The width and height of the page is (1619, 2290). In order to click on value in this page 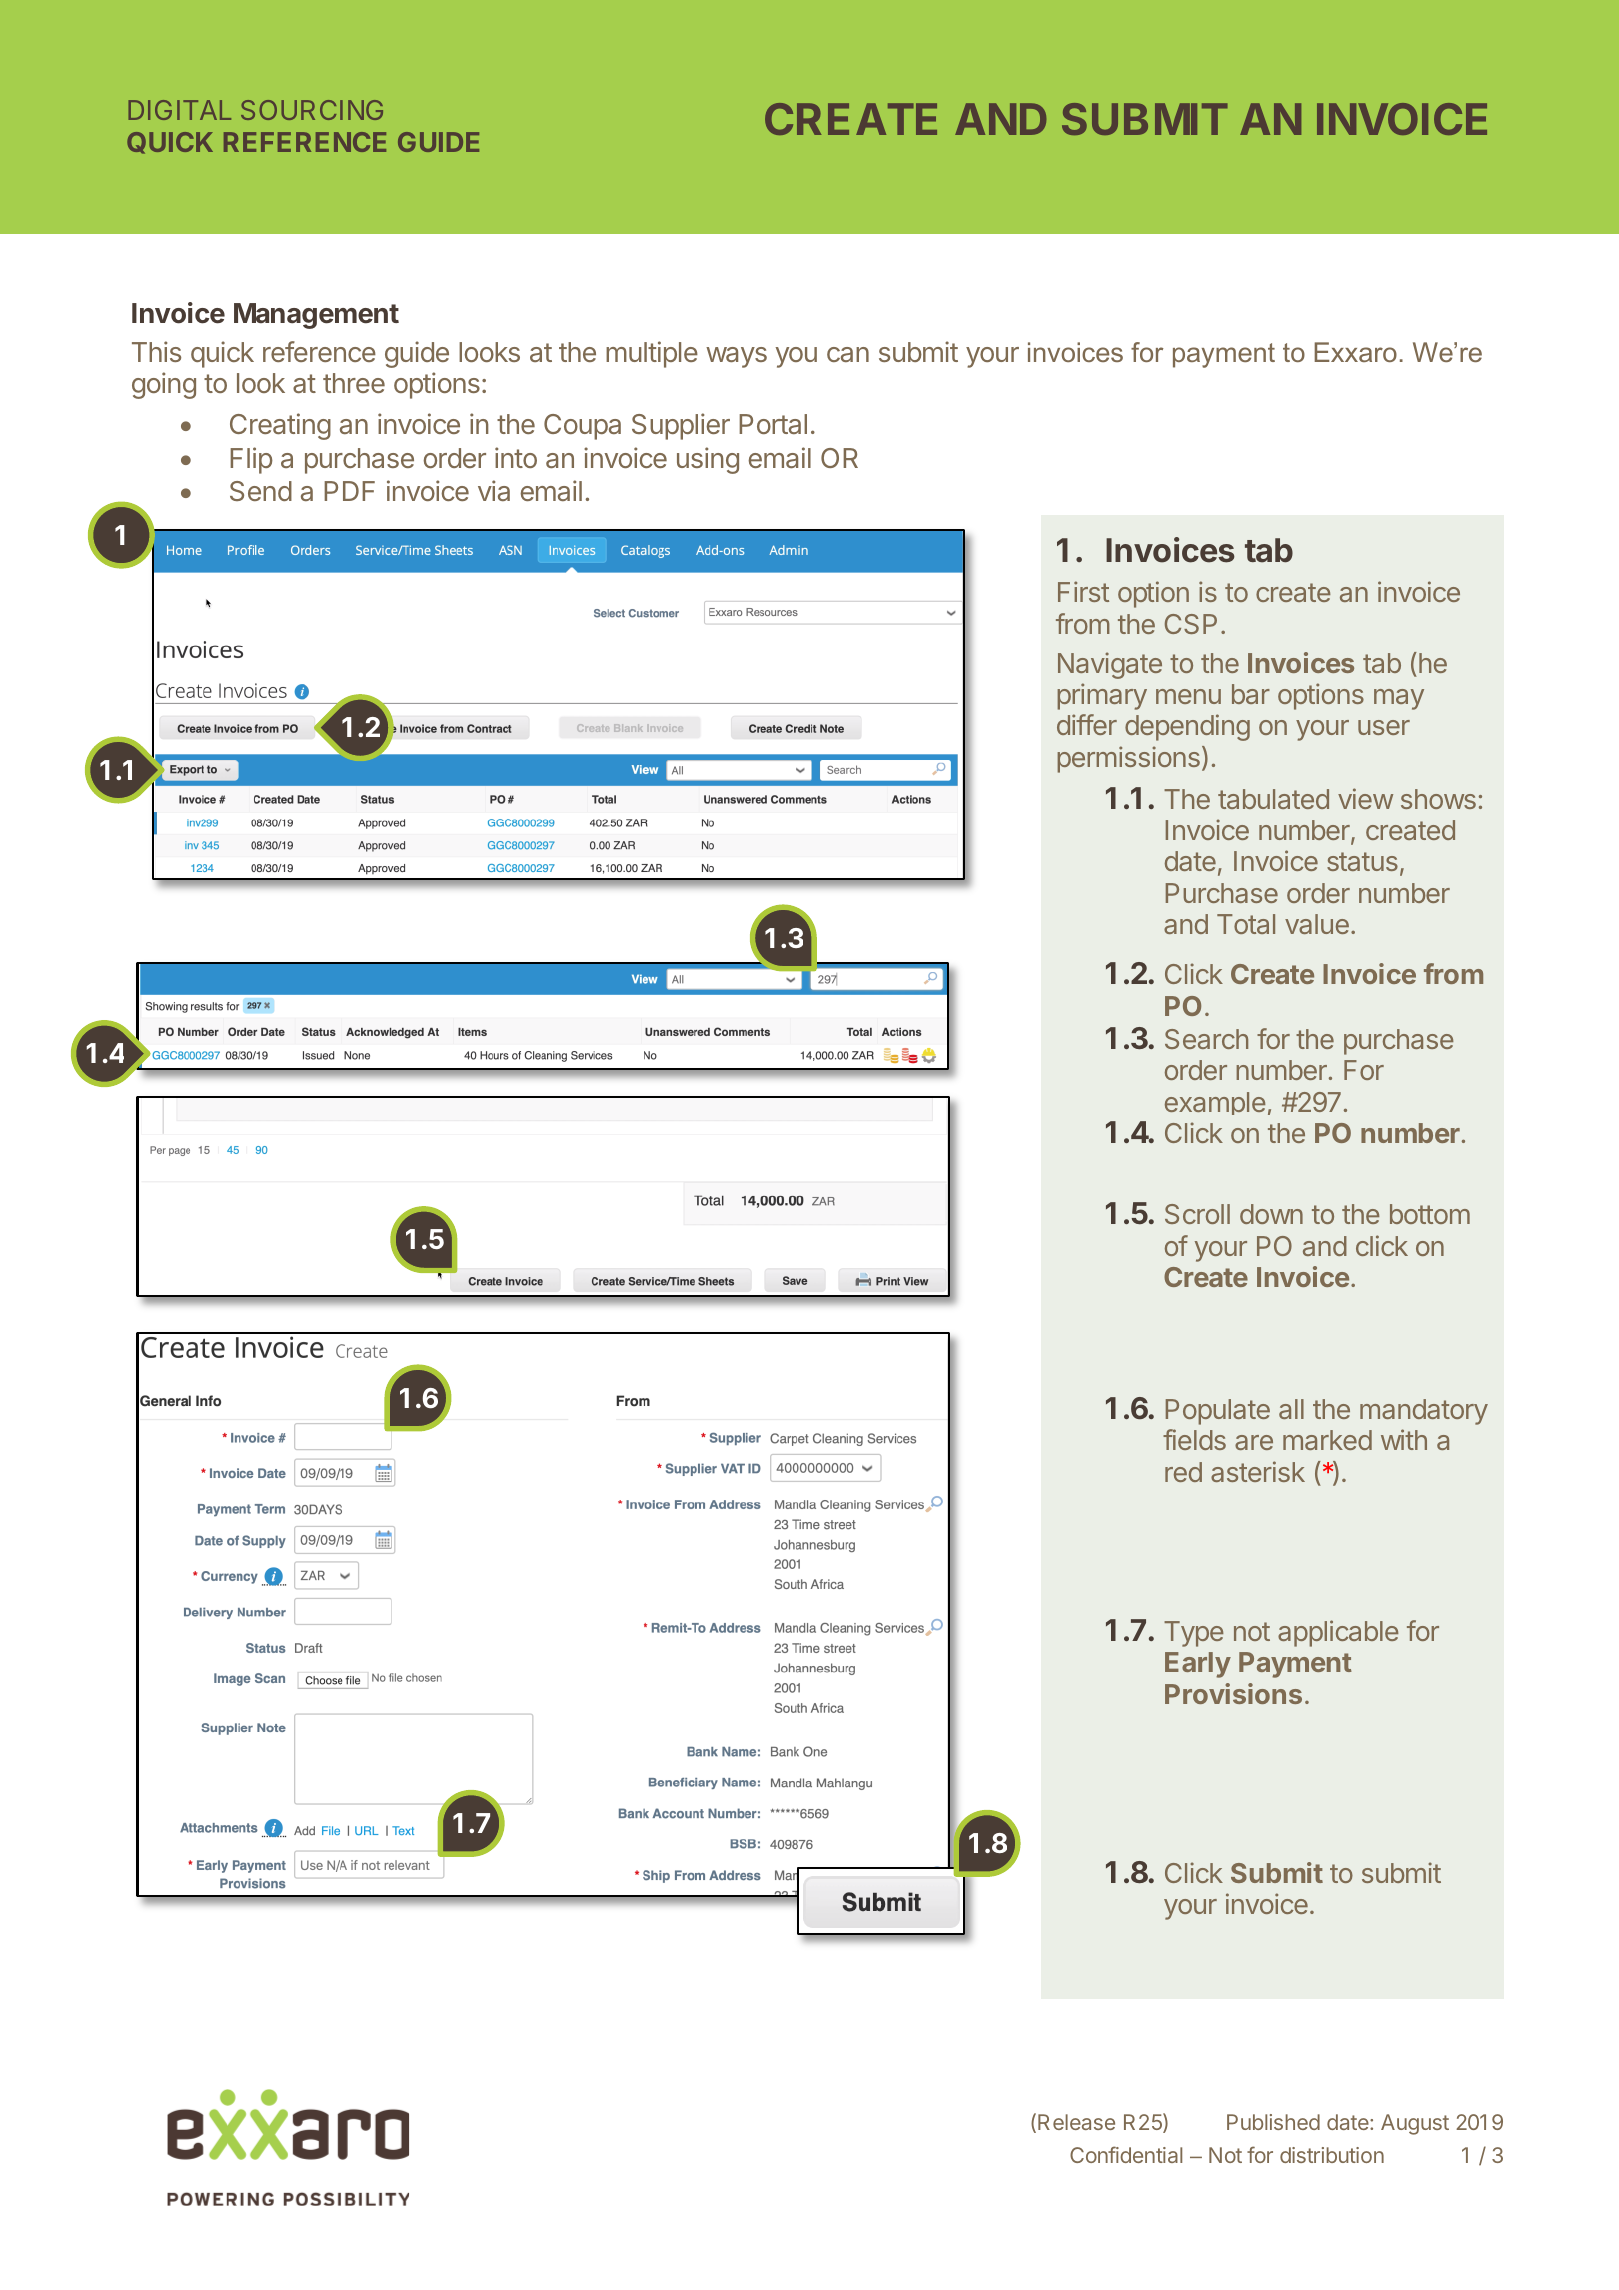, I will do `click(1317, 924)`.
